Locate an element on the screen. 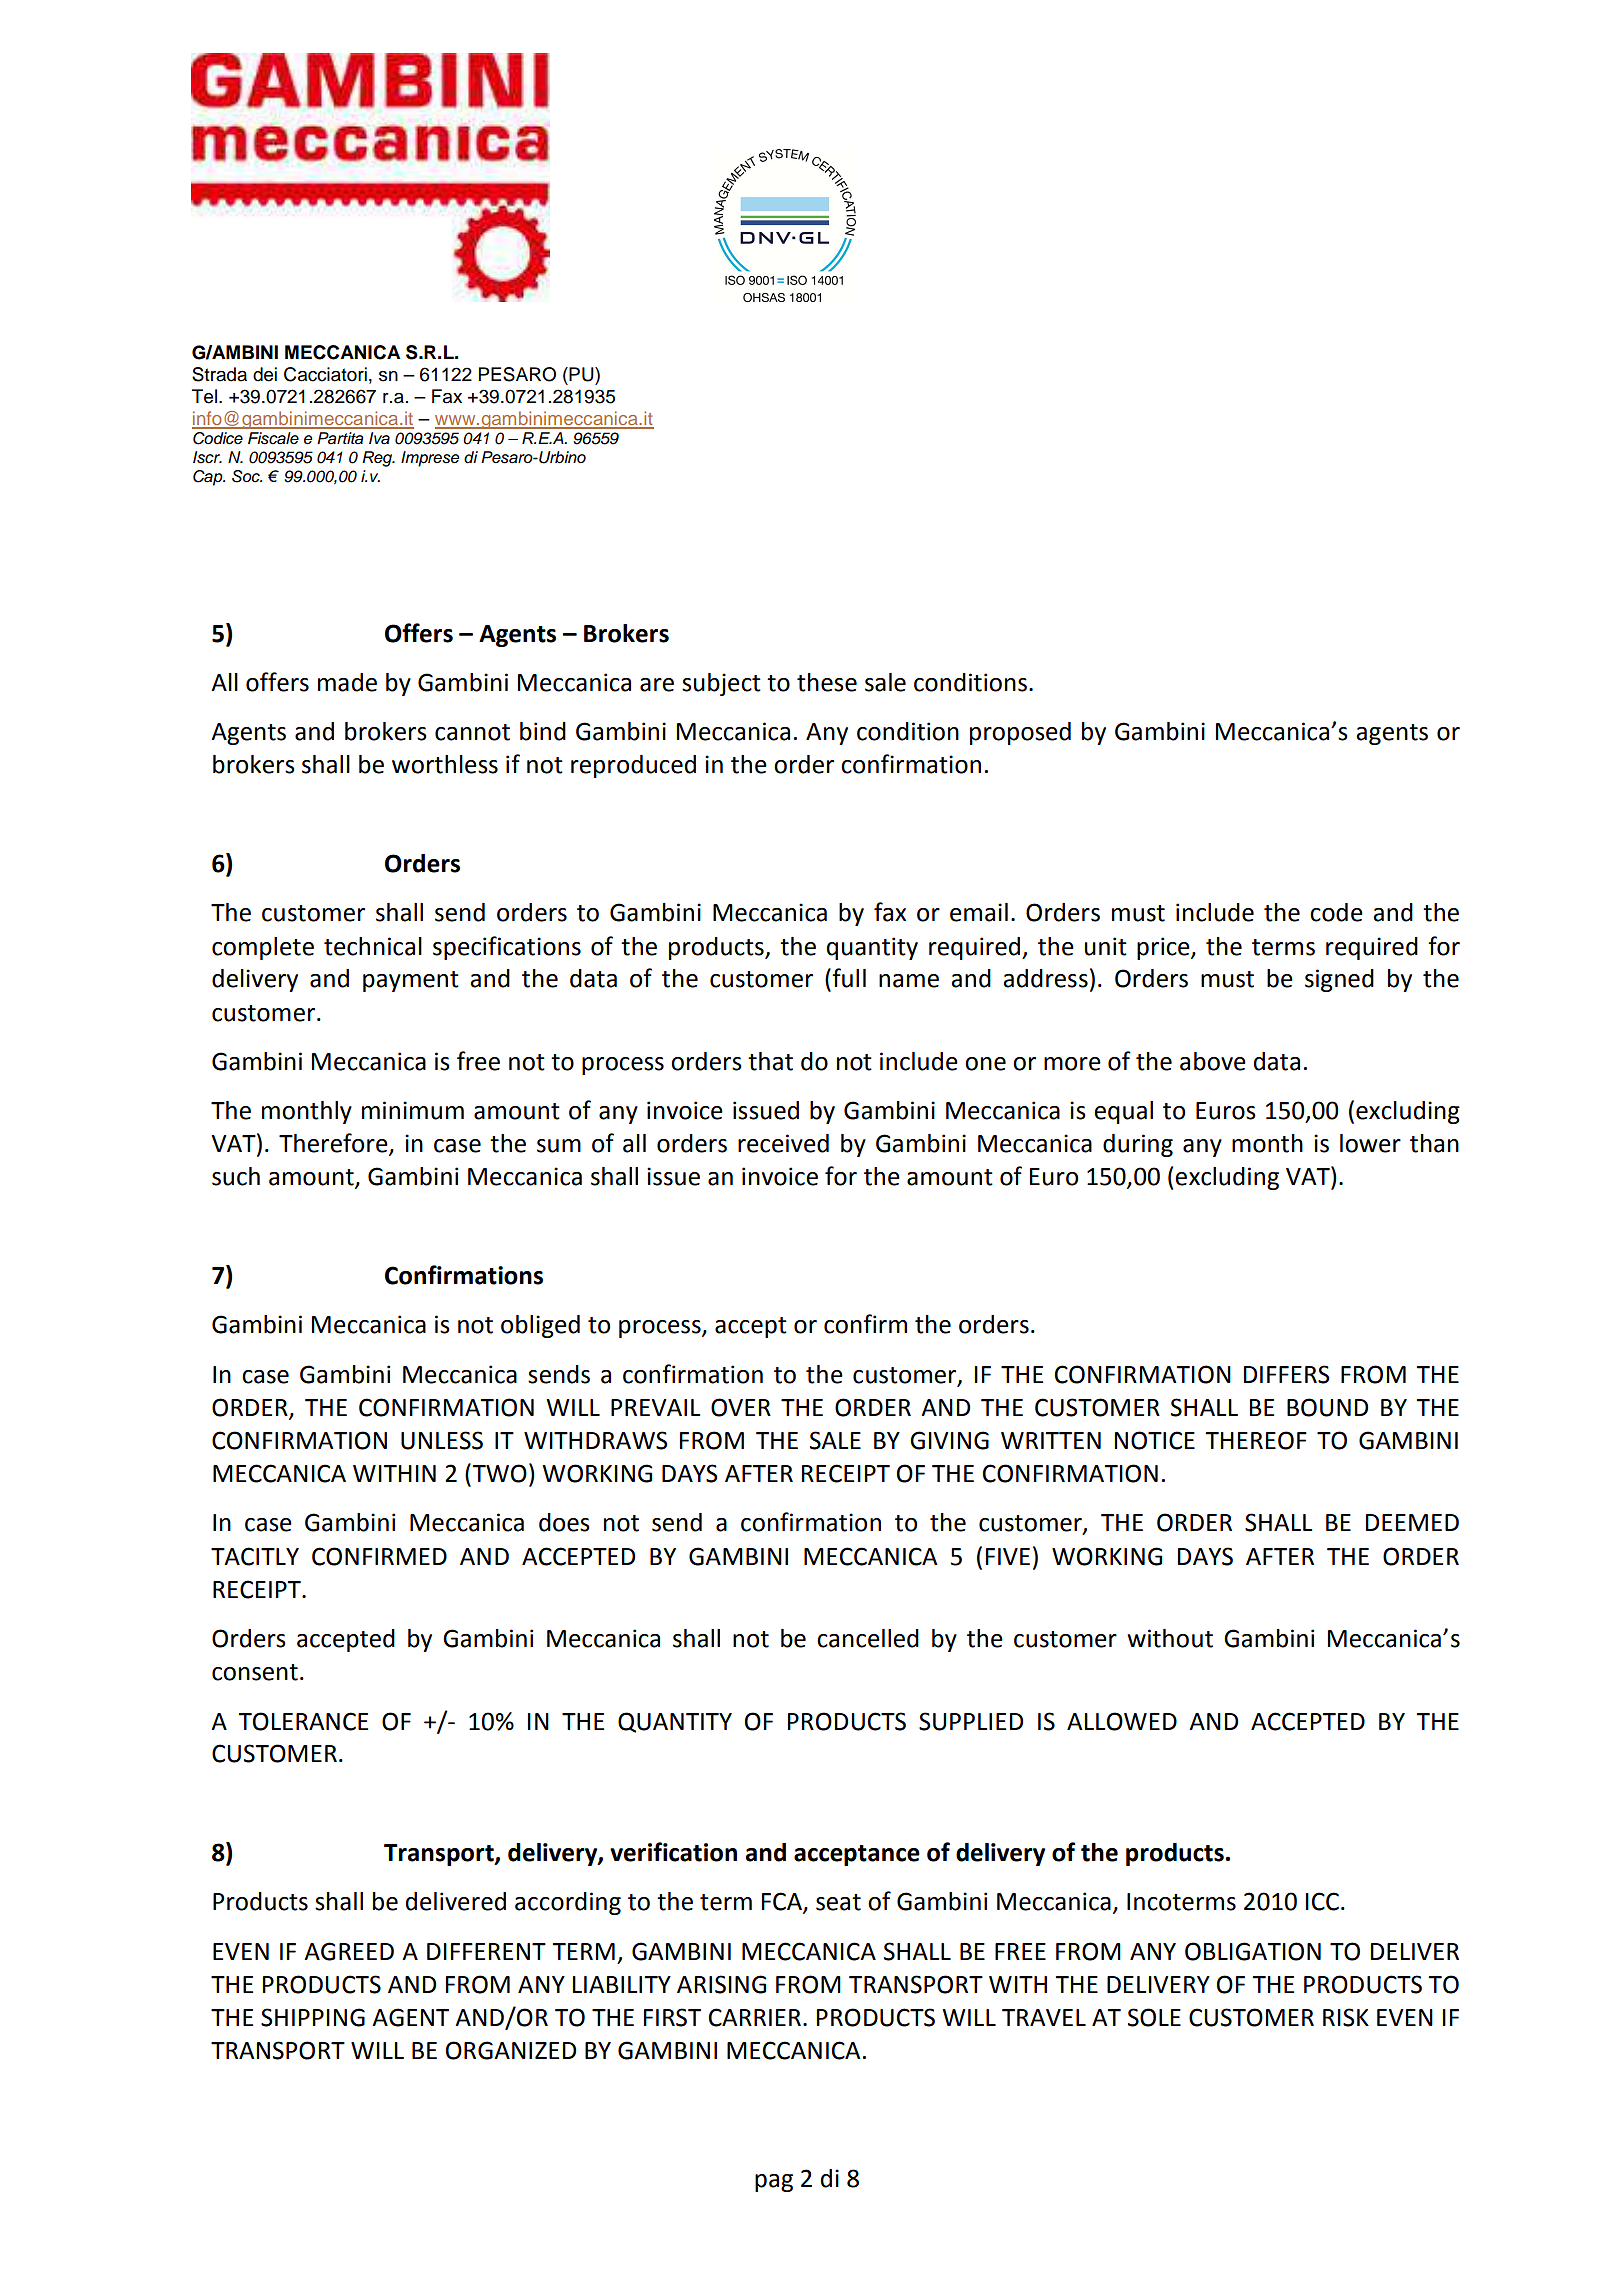  received is located at coordinates (783, 1143).
